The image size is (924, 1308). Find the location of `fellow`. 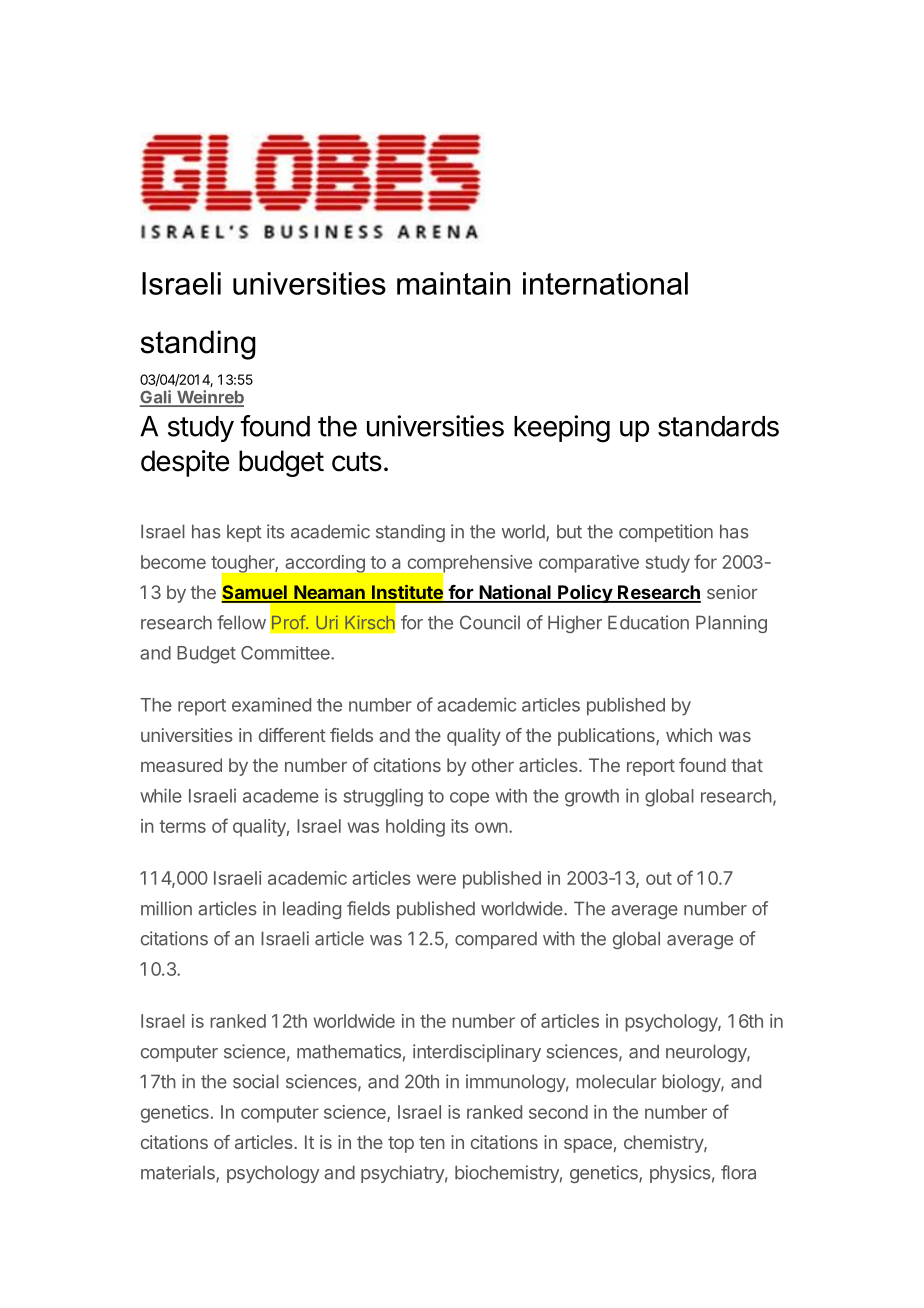

fellow is located at coordinates (241, 622).
